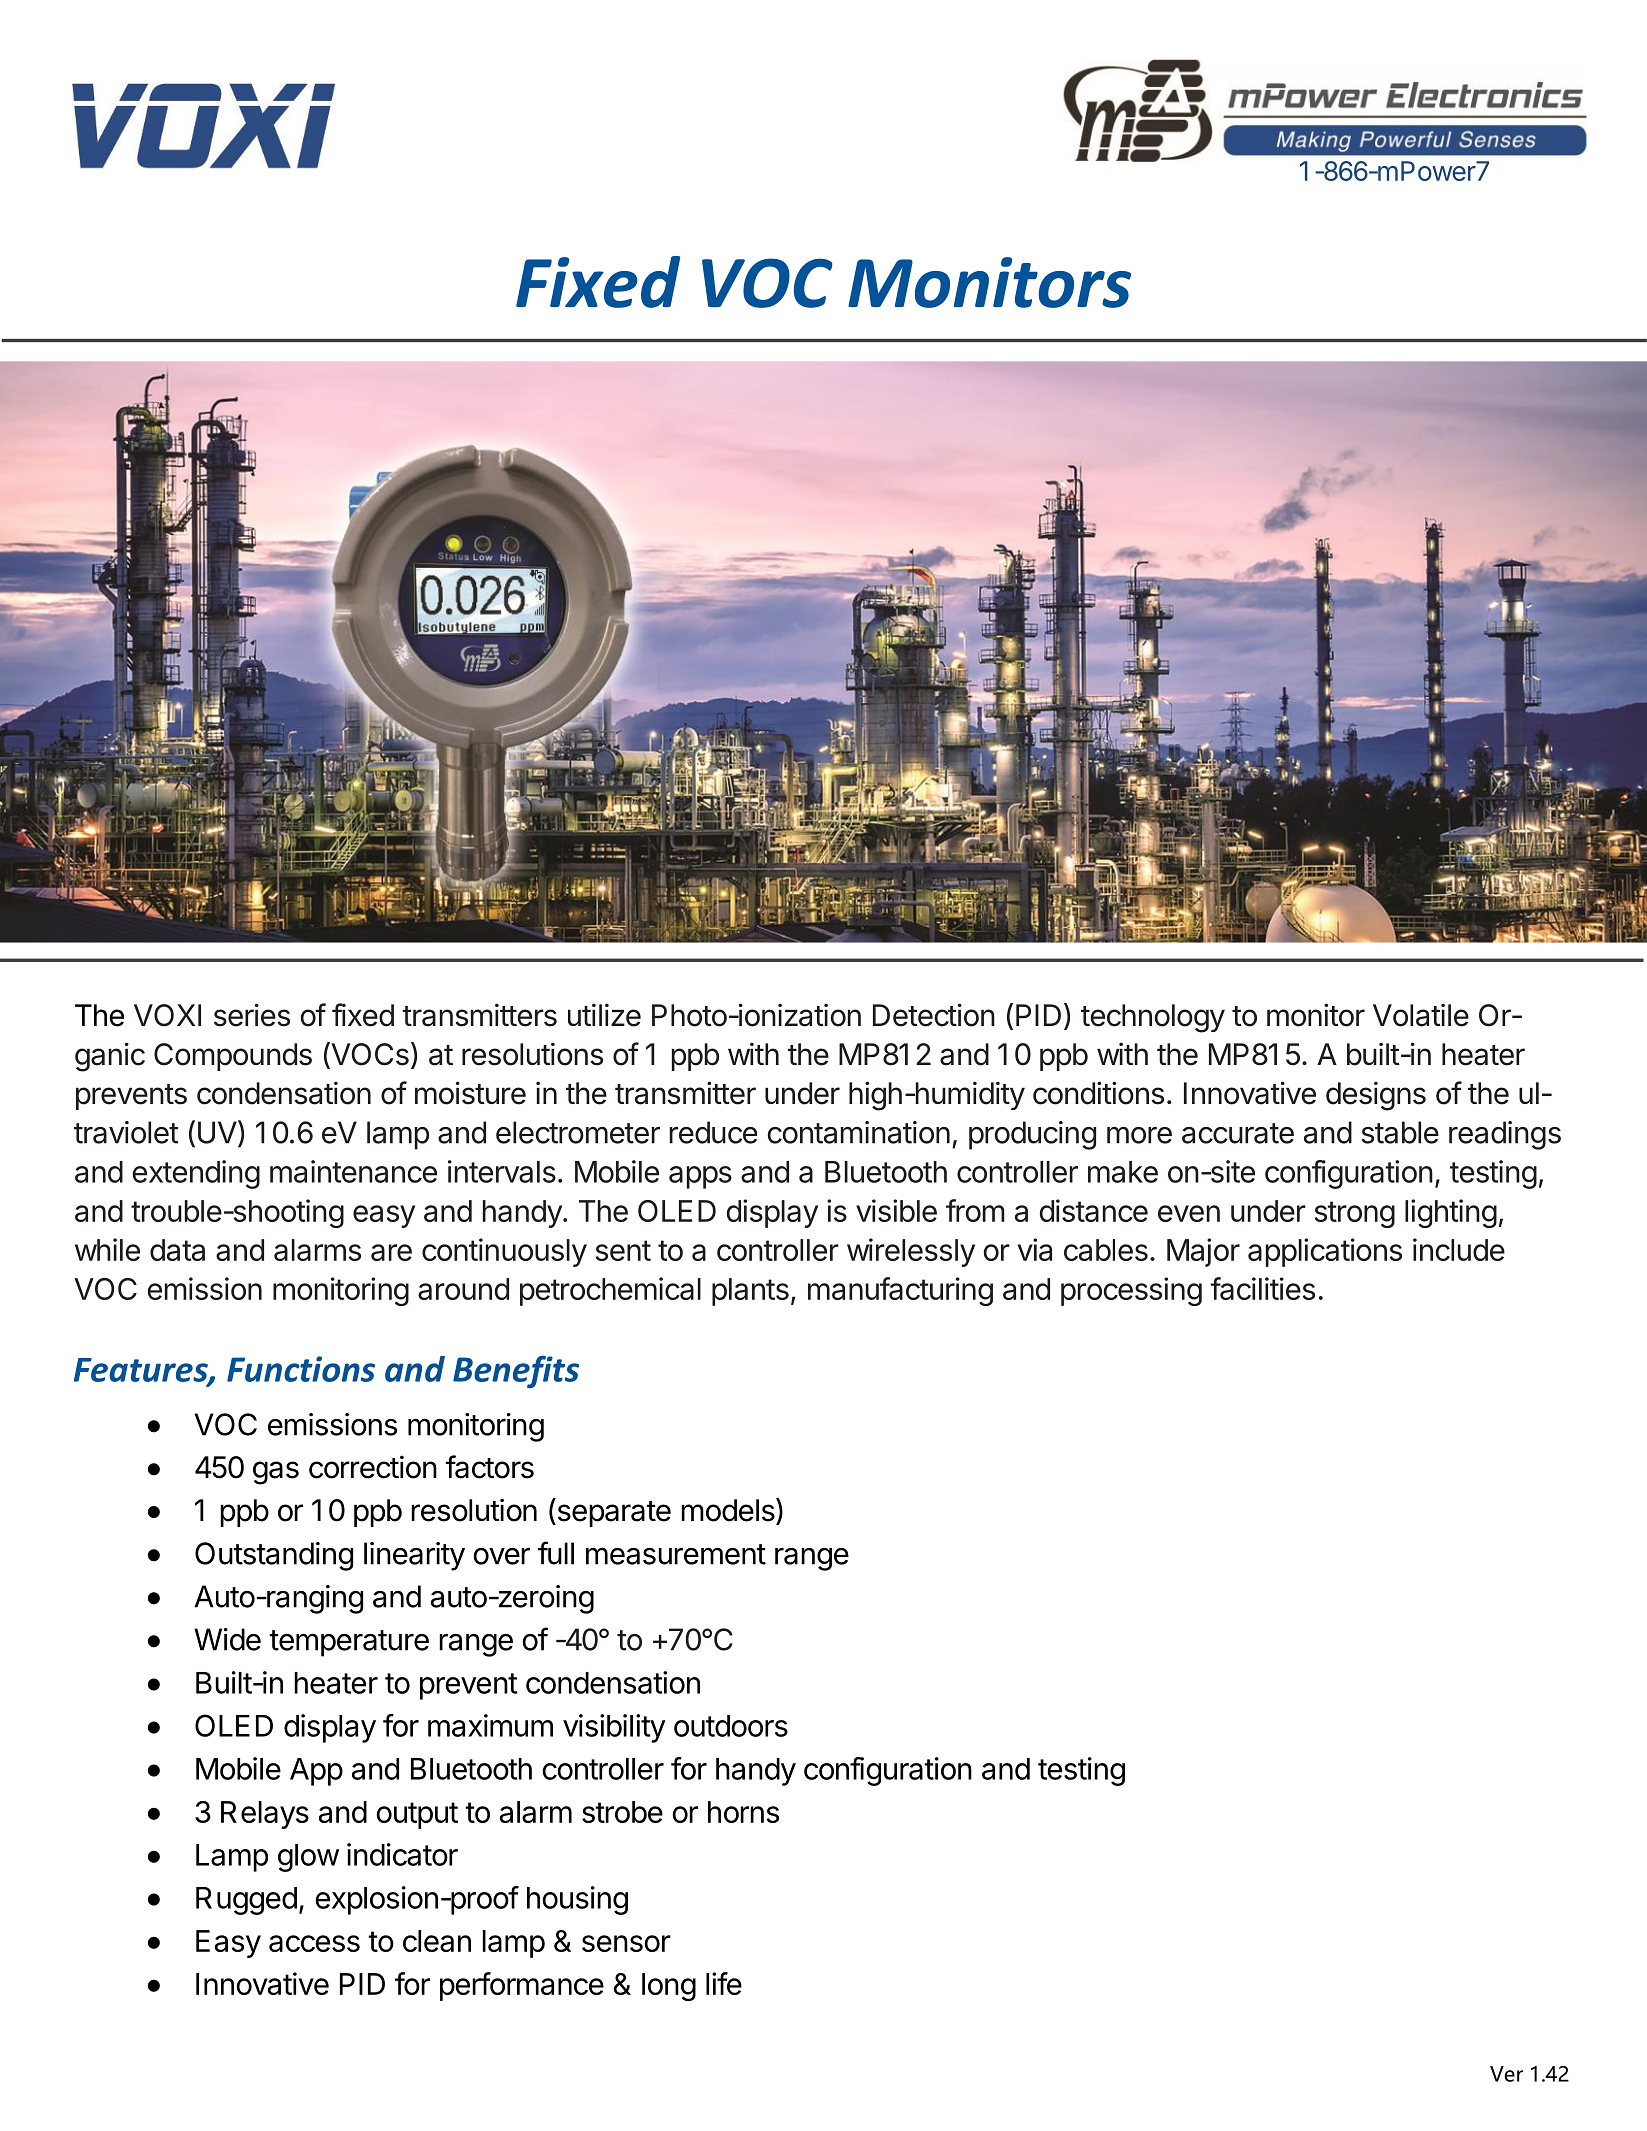 The height and width of the screenshot is (2131, 1647). What do you see at coordinates (1421, 1015) in the screenshot?
I see `Volatile` at bounding box center [1421, 1015].
